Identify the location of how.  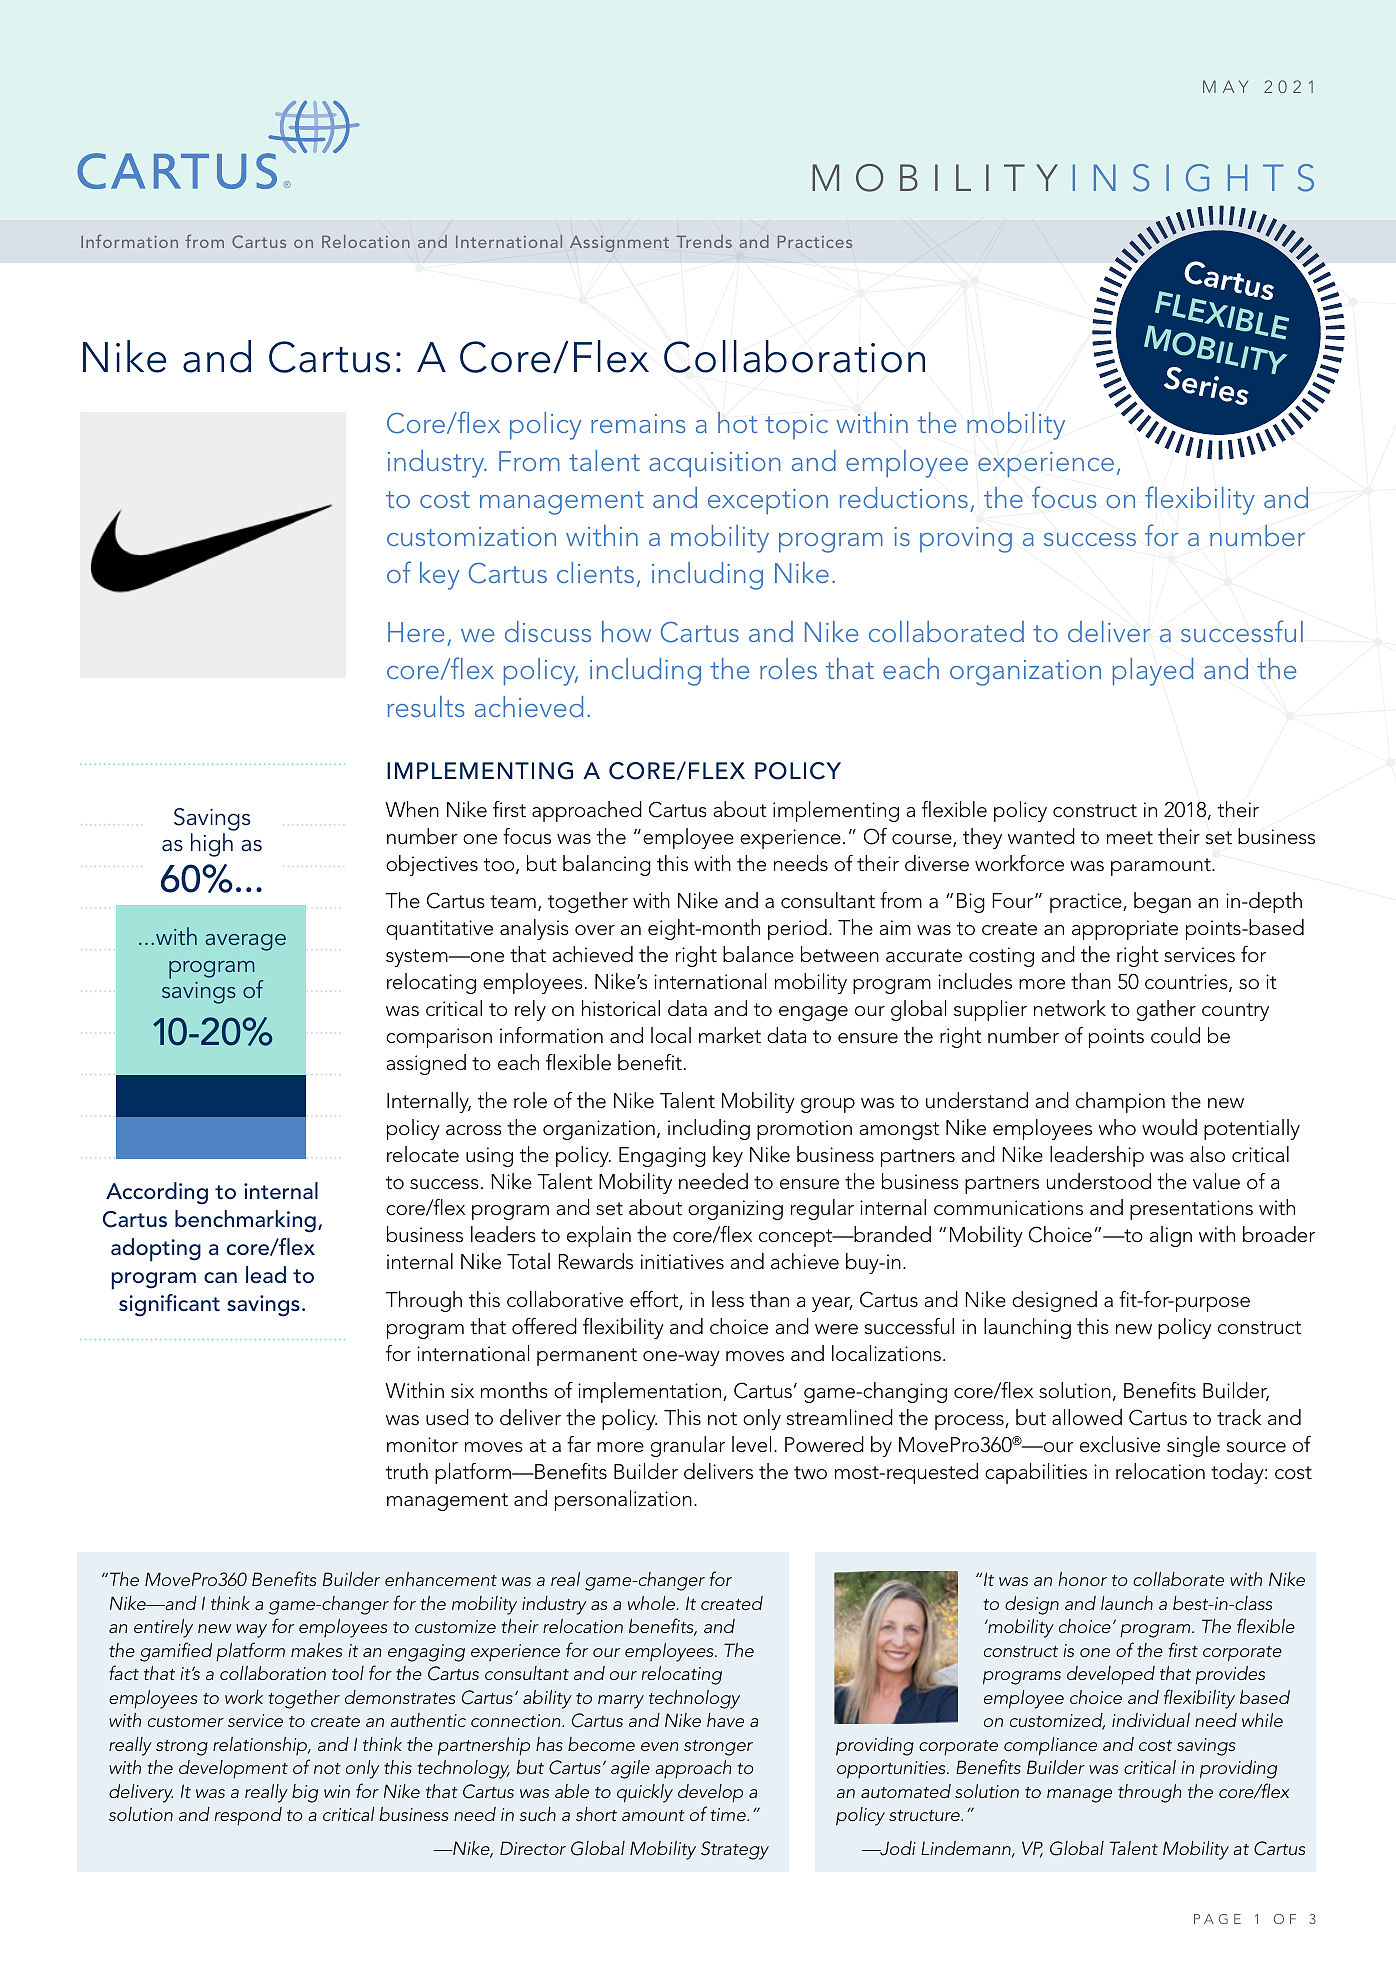
(626, 631).
